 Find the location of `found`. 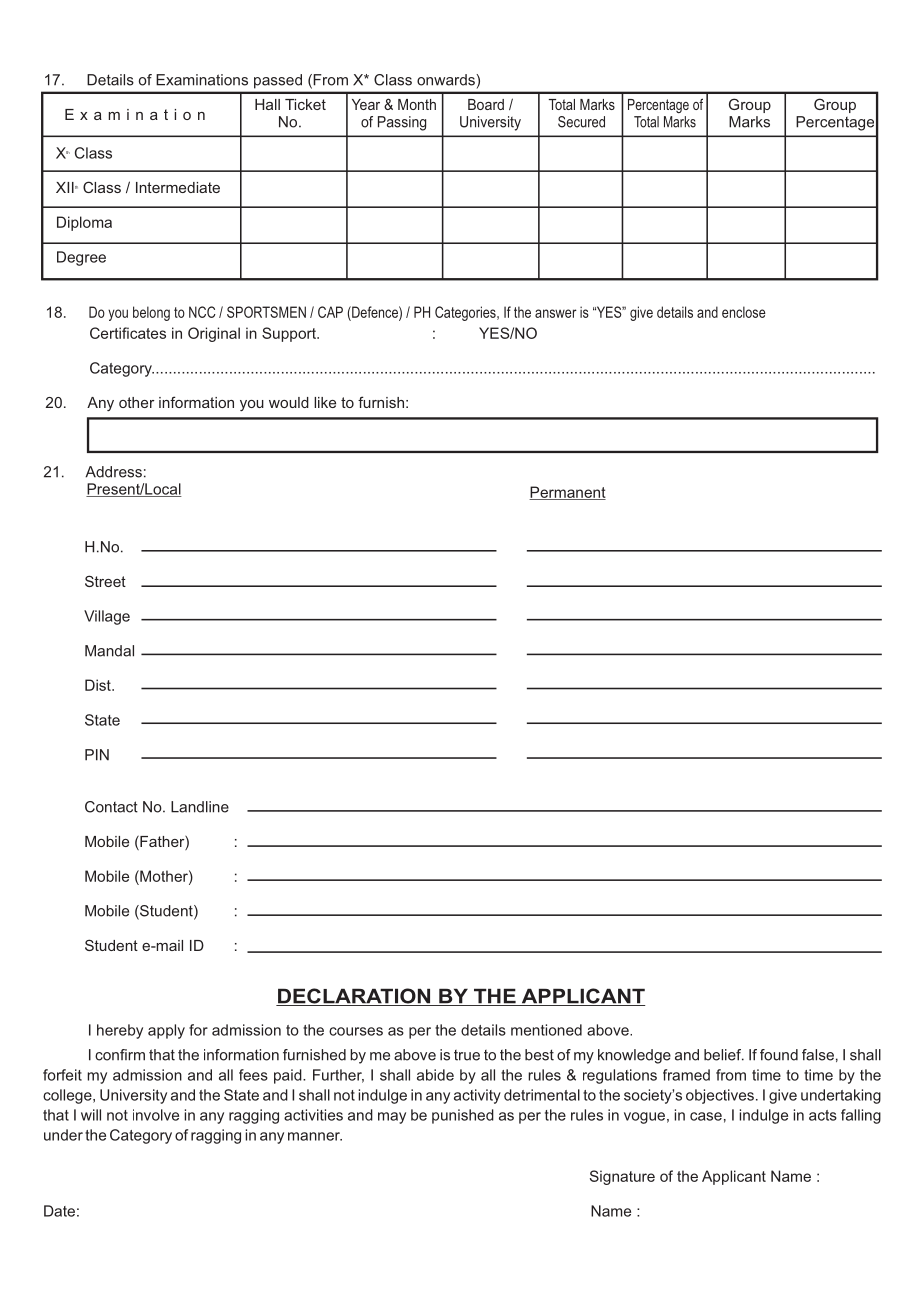

found is located at coordinates (779, 1055).
